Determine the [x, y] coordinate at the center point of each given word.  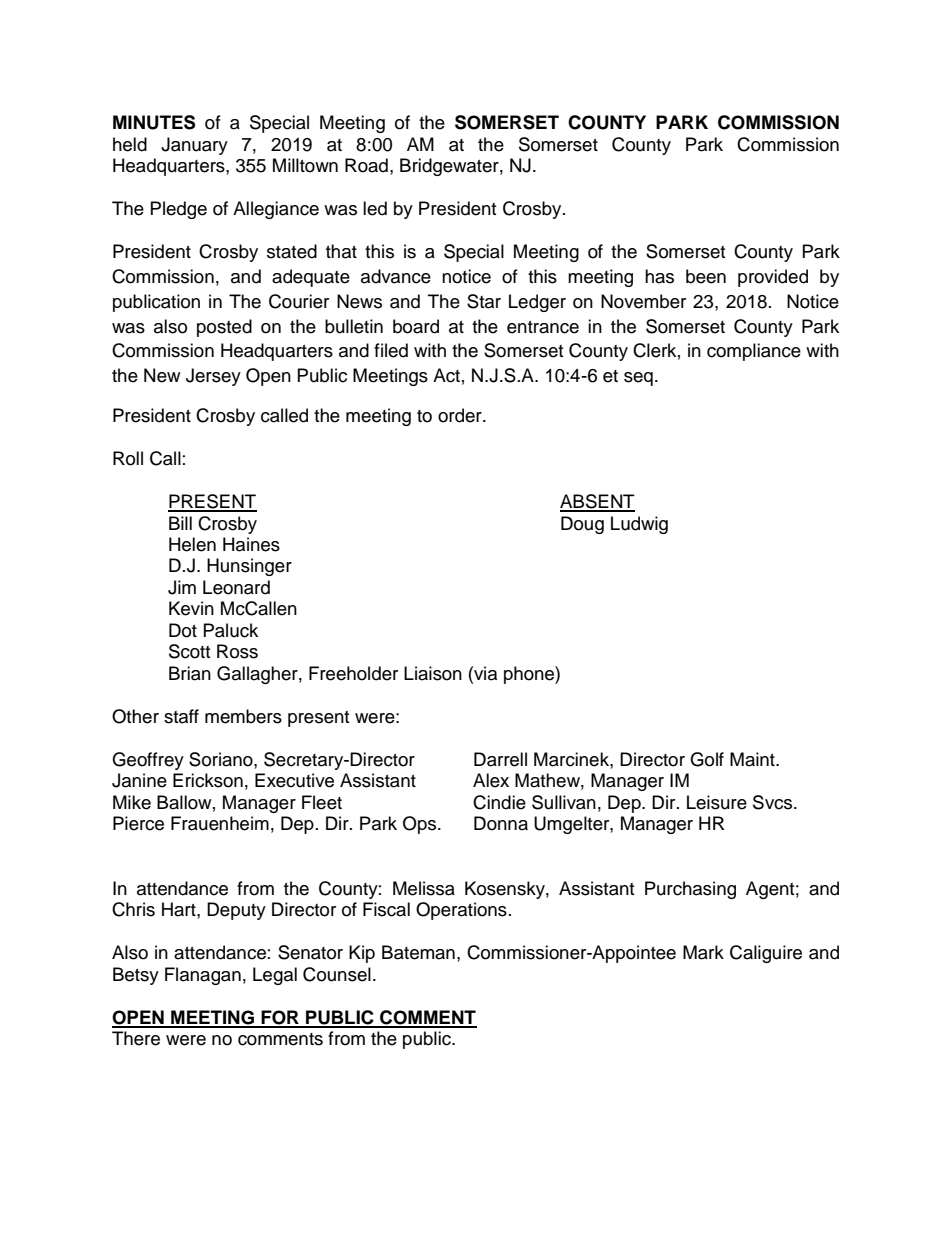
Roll [128, 458]
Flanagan [203, 976]
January [194, 146]
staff [181, 716]
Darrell [500, 759]
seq [638, 379]
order [461, 415]
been [706, 276]
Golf [707, 759]
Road [366, 165]
